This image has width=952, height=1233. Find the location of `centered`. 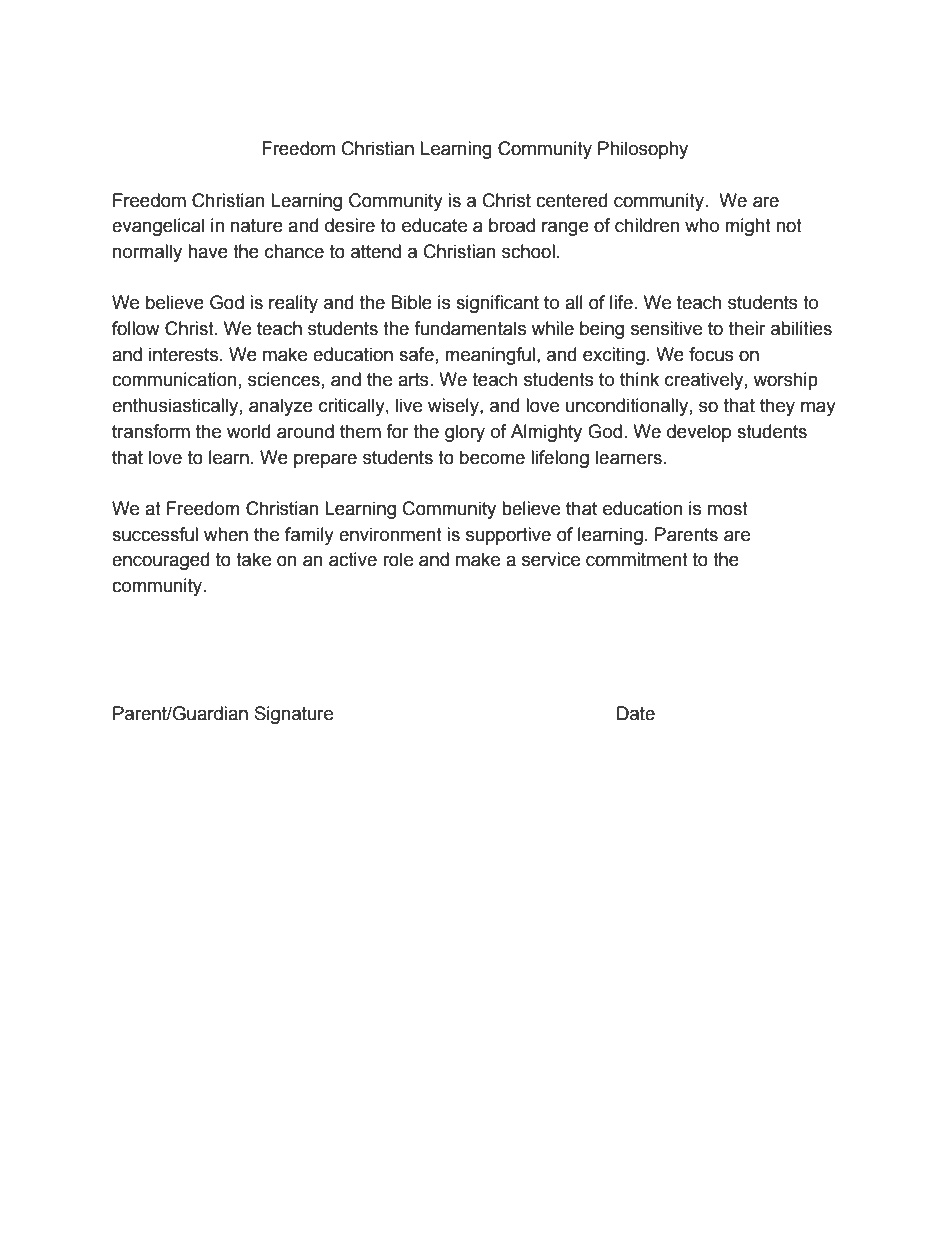

centered is located at coordinates (571, 200).
